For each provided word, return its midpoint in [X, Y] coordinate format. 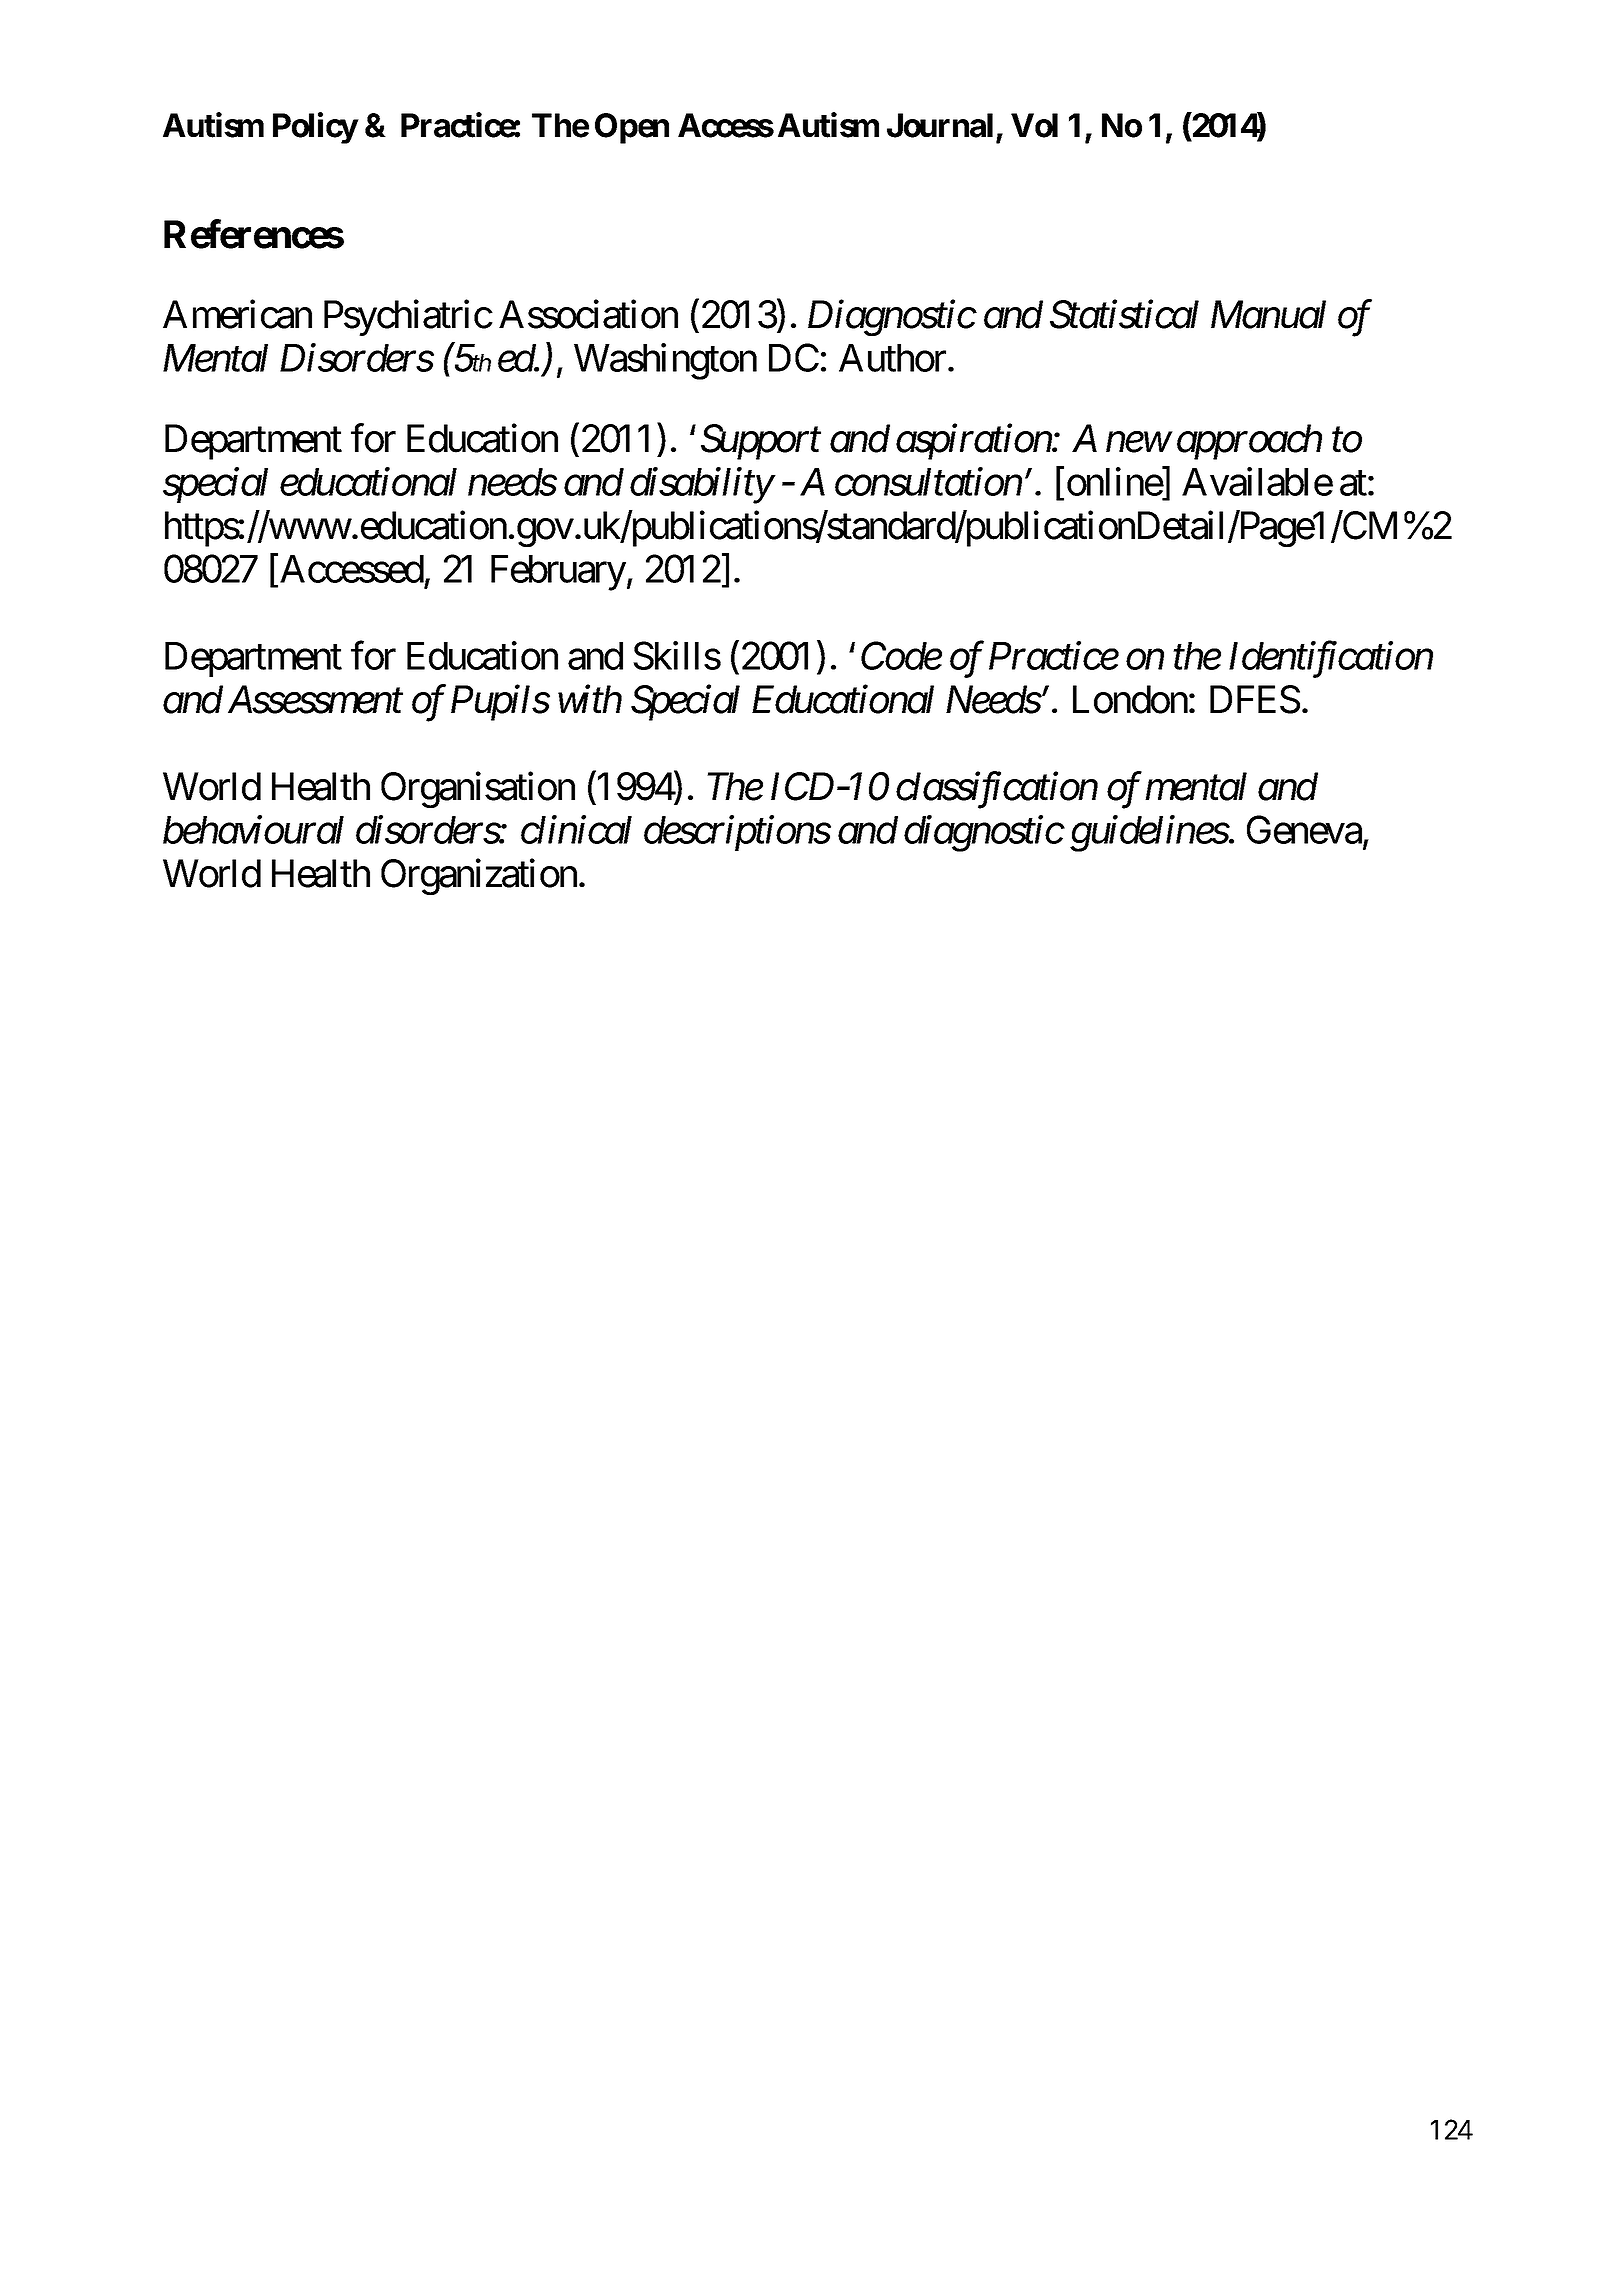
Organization [479, 877]
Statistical [1124, 314]
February [558, 573]
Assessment [315, 699]
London [1130, 699]
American [237, 314]
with [590, 699]
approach [1249, 442]
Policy [315, 128]
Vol [1034, 125]
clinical [576, 829]
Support [761, 442]
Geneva [1304, 829]
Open [632, 128]
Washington [665, 361]
